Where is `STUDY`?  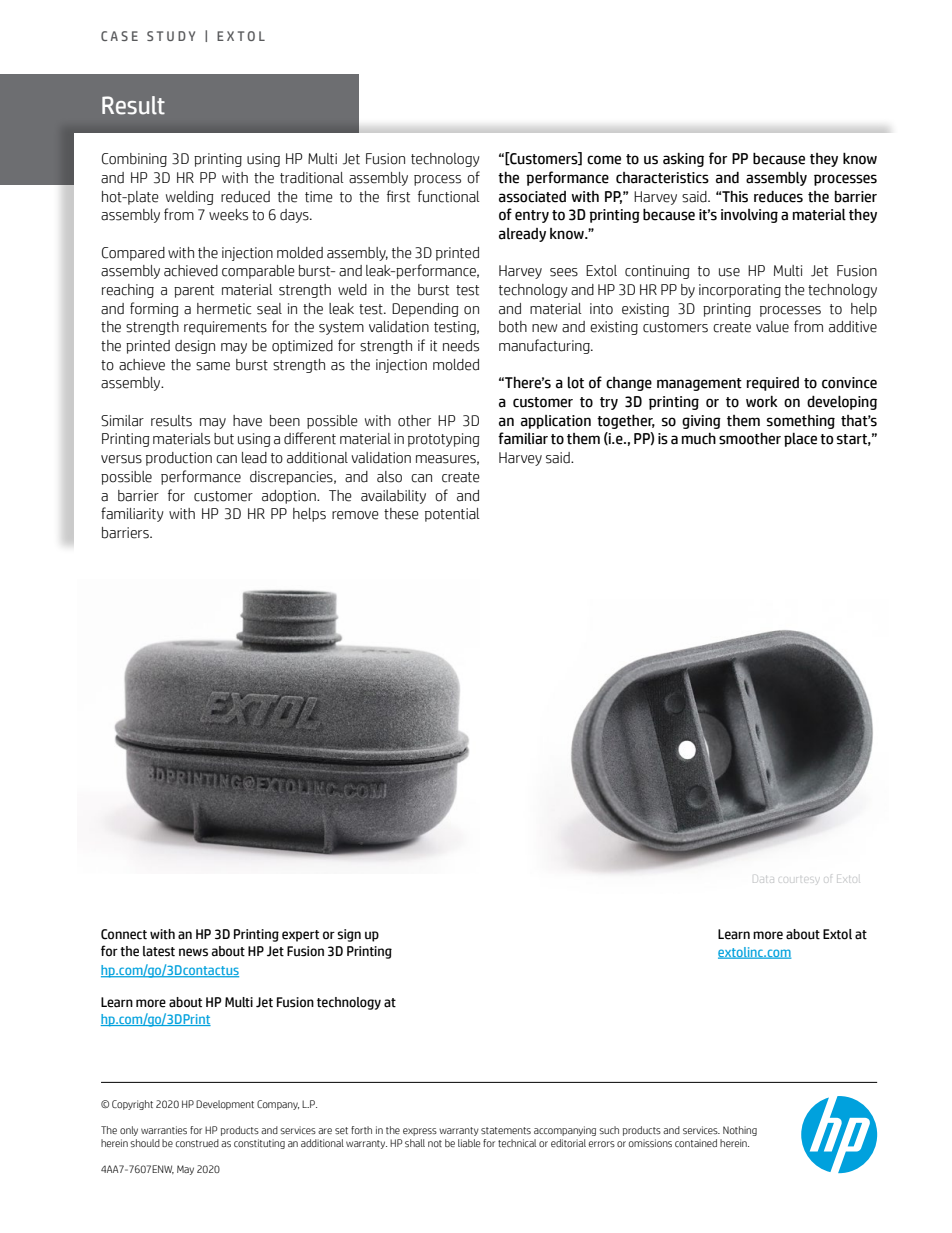
STUDY is located at coordinates (171, 36).
